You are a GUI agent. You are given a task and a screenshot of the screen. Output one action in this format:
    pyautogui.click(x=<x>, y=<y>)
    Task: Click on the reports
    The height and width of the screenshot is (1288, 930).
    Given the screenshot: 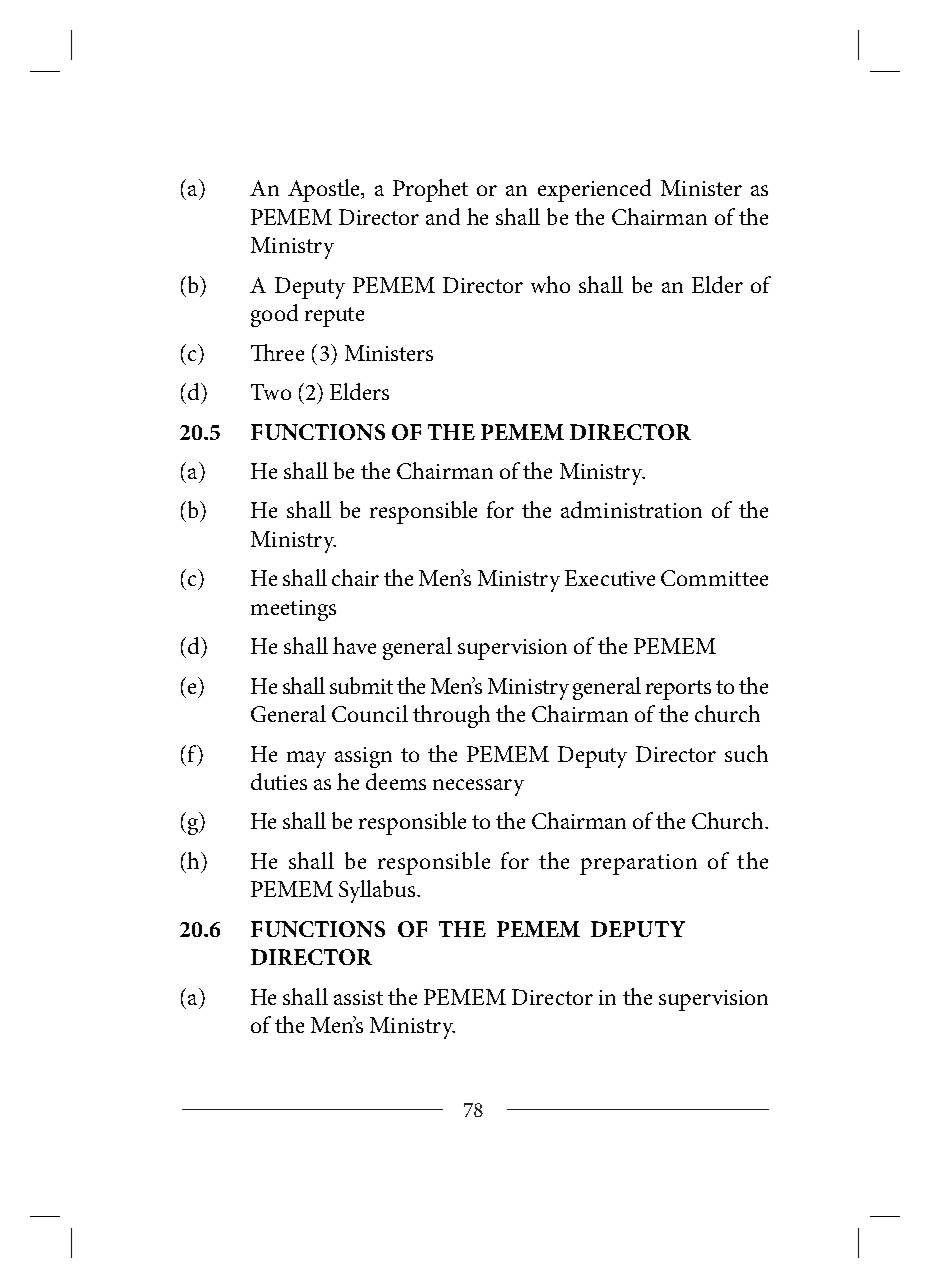 What is the action you would take?
    pyautogui.click(x=678, y=690)
